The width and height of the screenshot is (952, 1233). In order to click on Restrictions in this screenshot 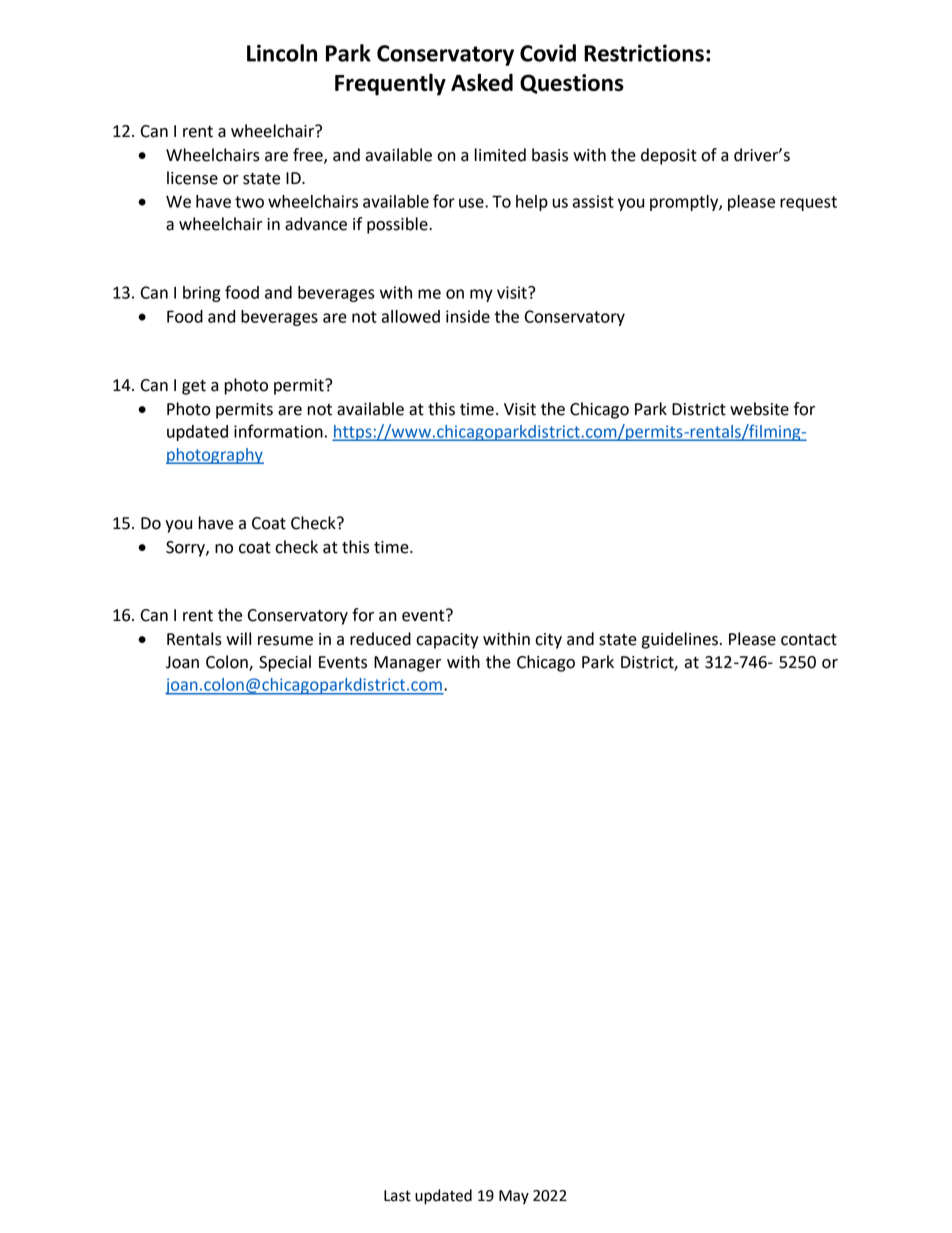, I will do `click(644, 53)`.
